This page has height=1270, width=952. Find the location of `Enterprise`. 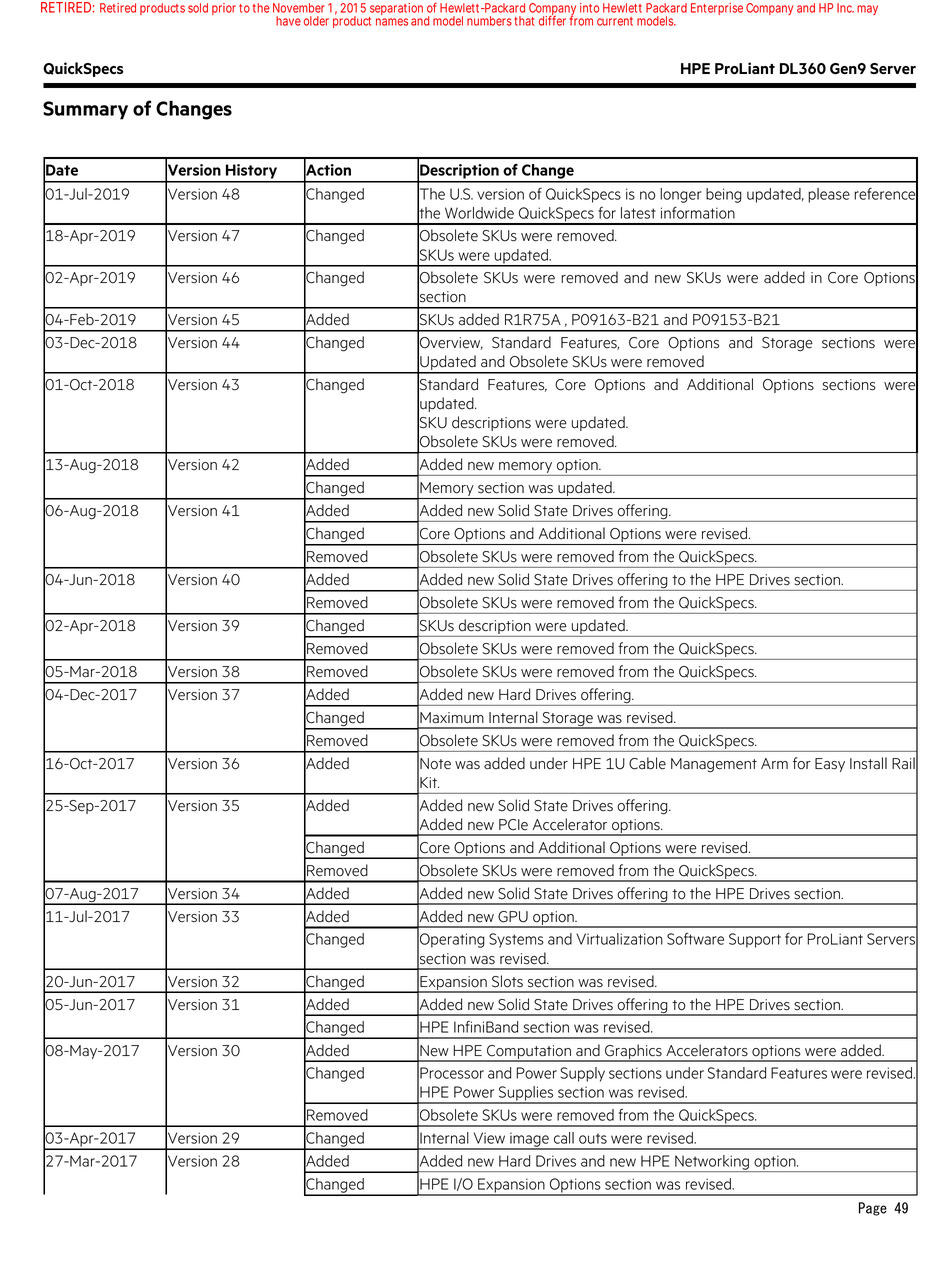

Enterprise is located at coordinates (717, 9).
